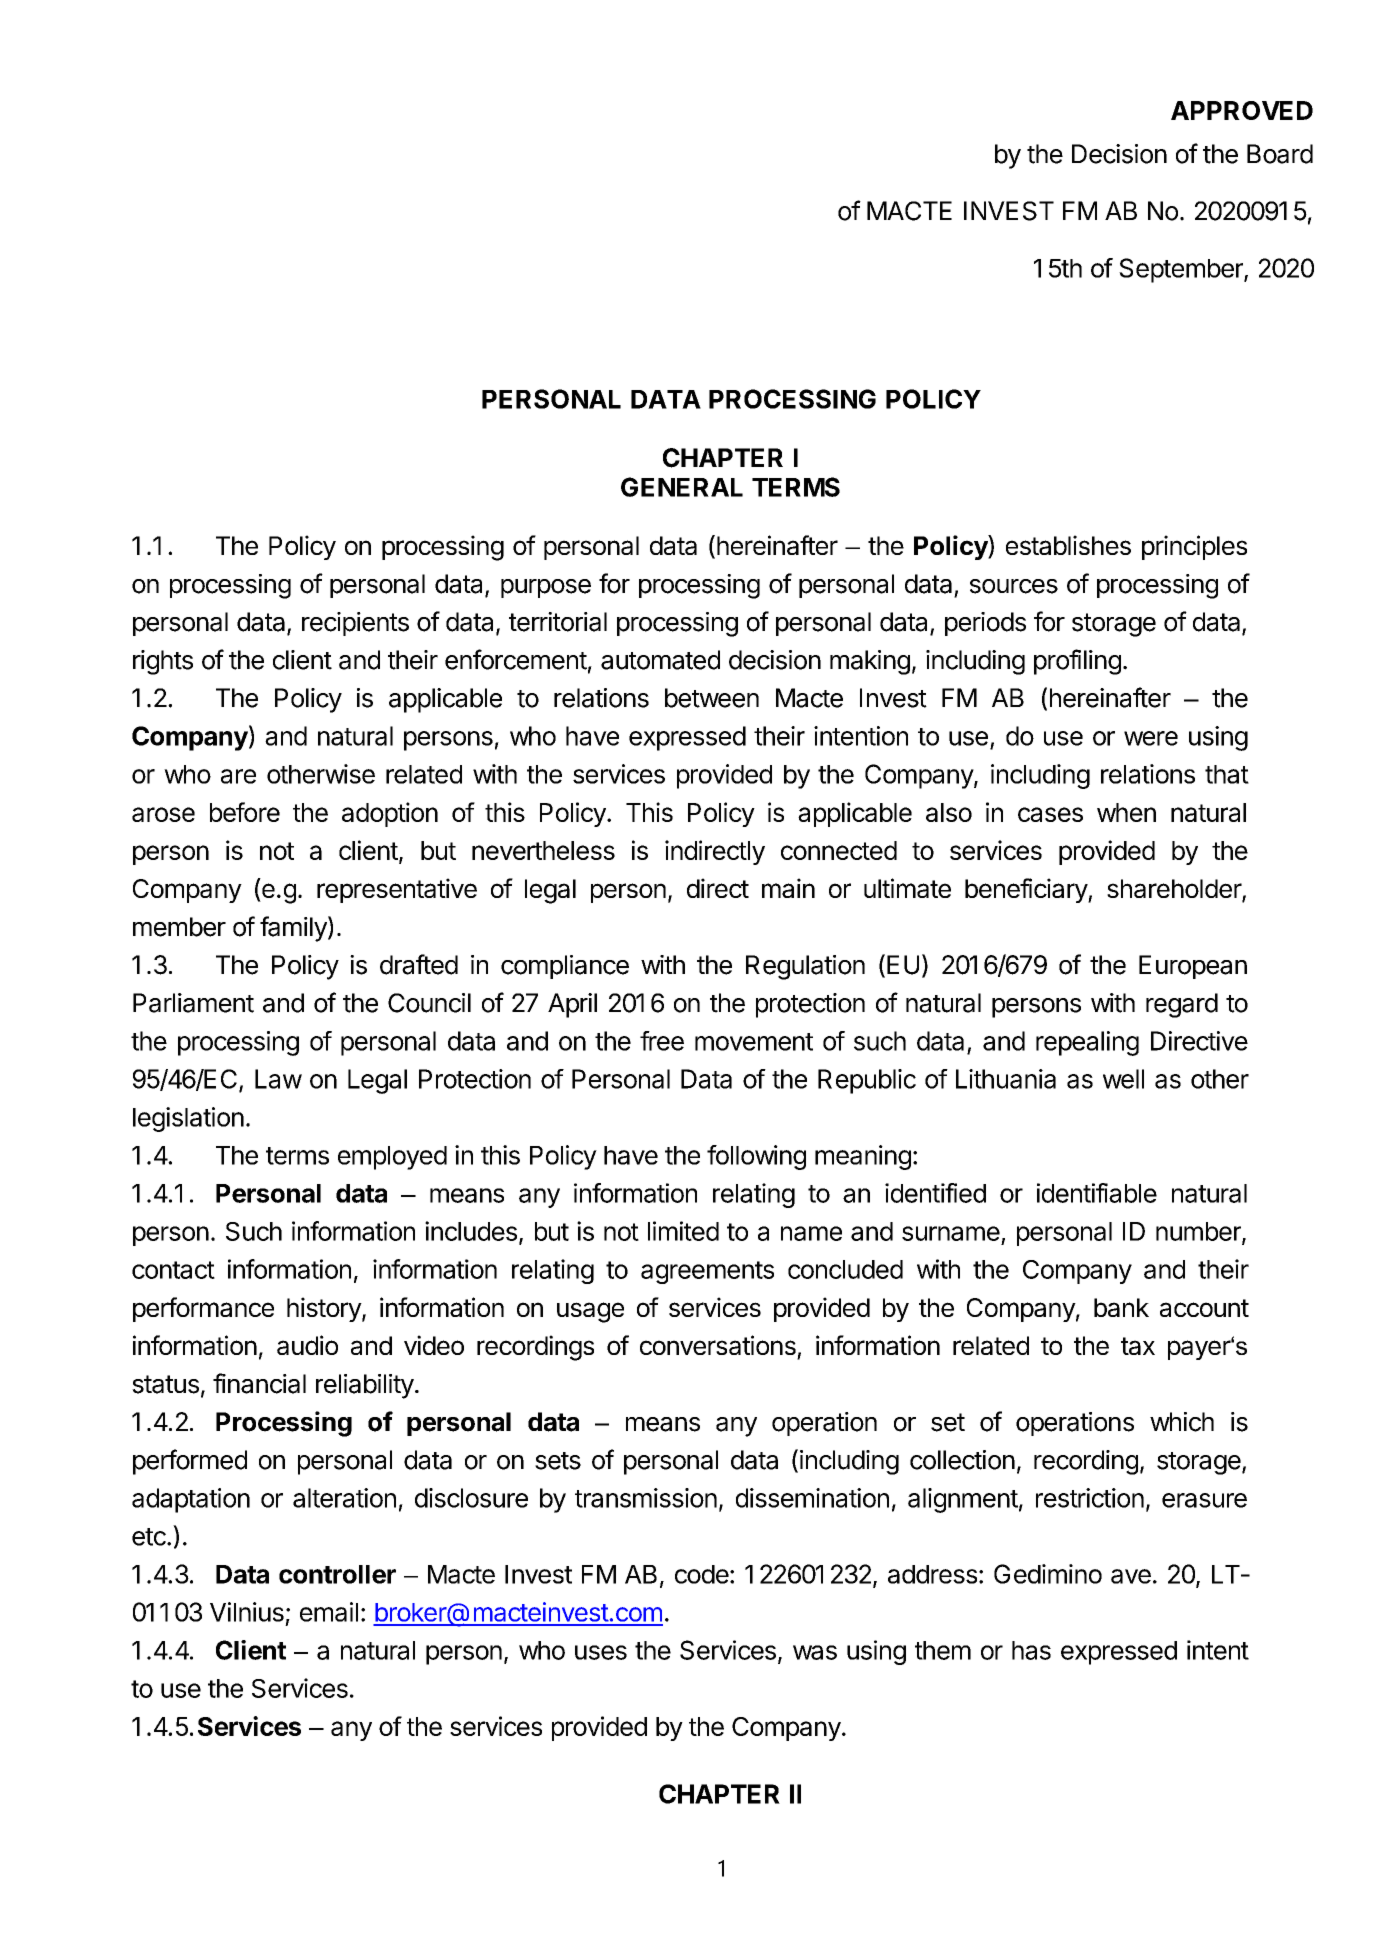  Describe the element at coordinates (712, 698) in the screenshot. I see `between` at that location.
